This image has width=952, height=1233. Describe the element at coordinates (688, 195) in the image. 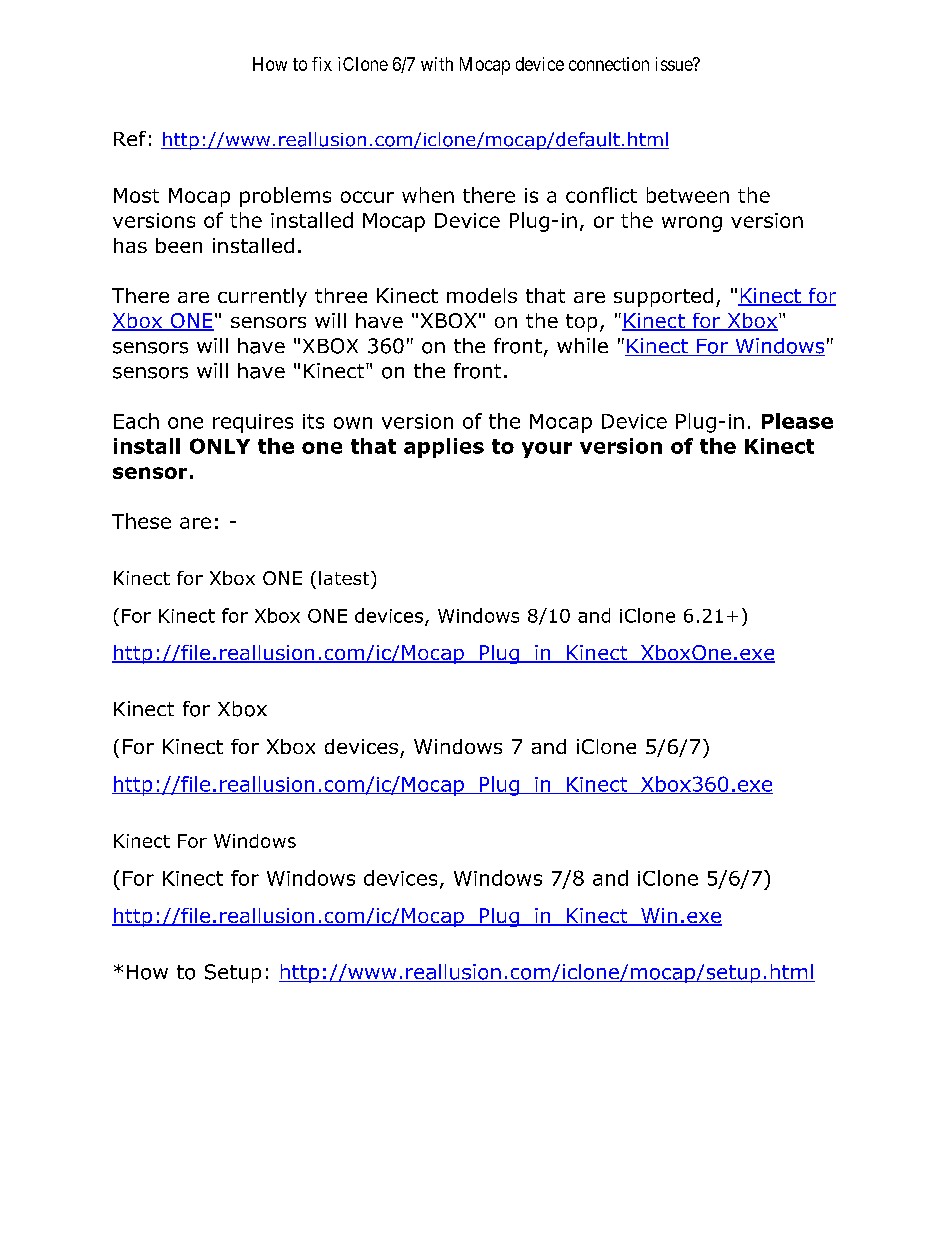

I see `between` at that location.
